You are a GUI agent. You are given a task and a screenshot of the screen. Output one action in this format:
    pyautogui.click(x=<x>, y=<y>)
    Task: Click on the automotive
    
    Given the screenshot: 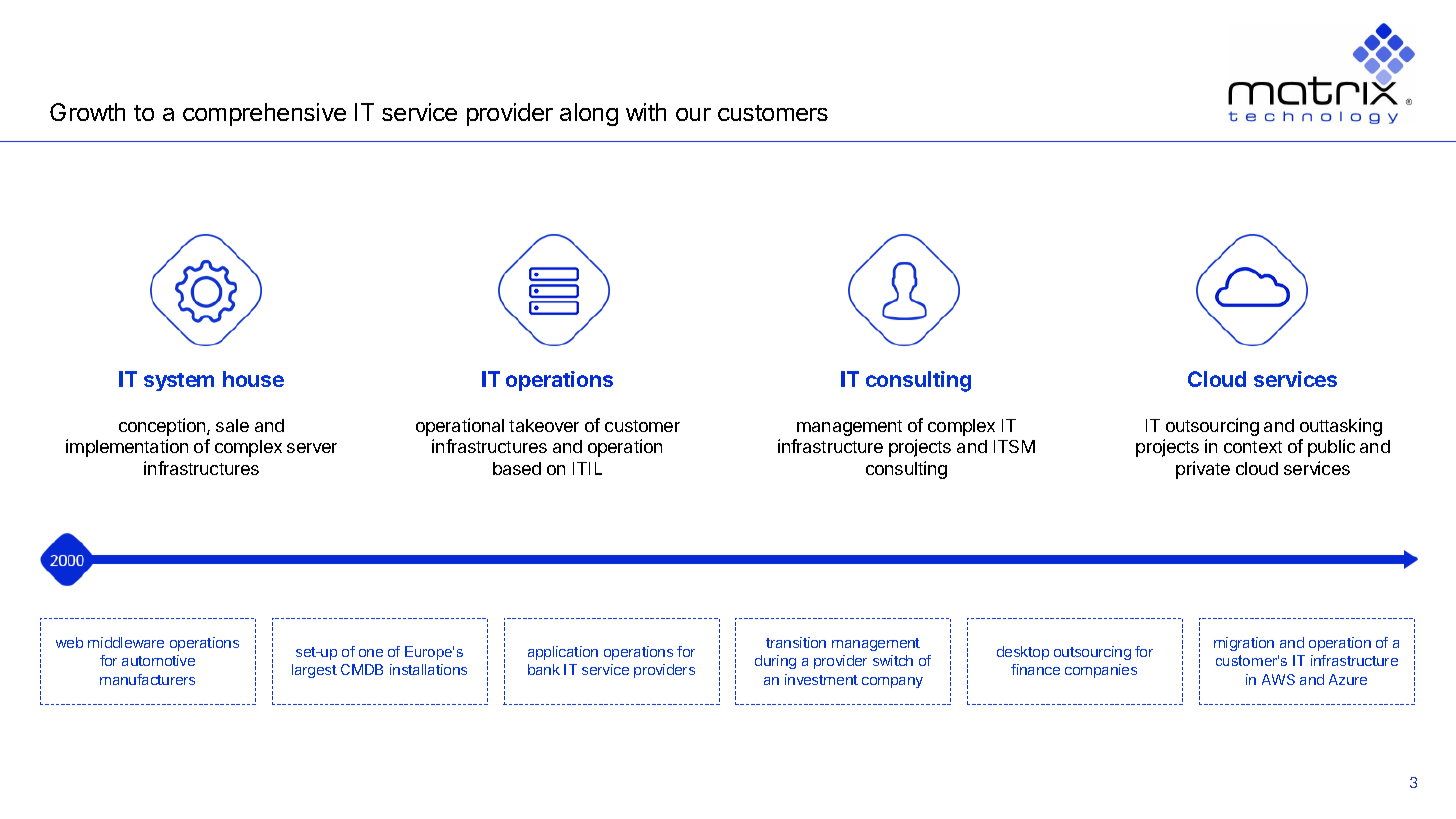 What is the action you would take?
    pyautogui.click(x=158, y=660)
